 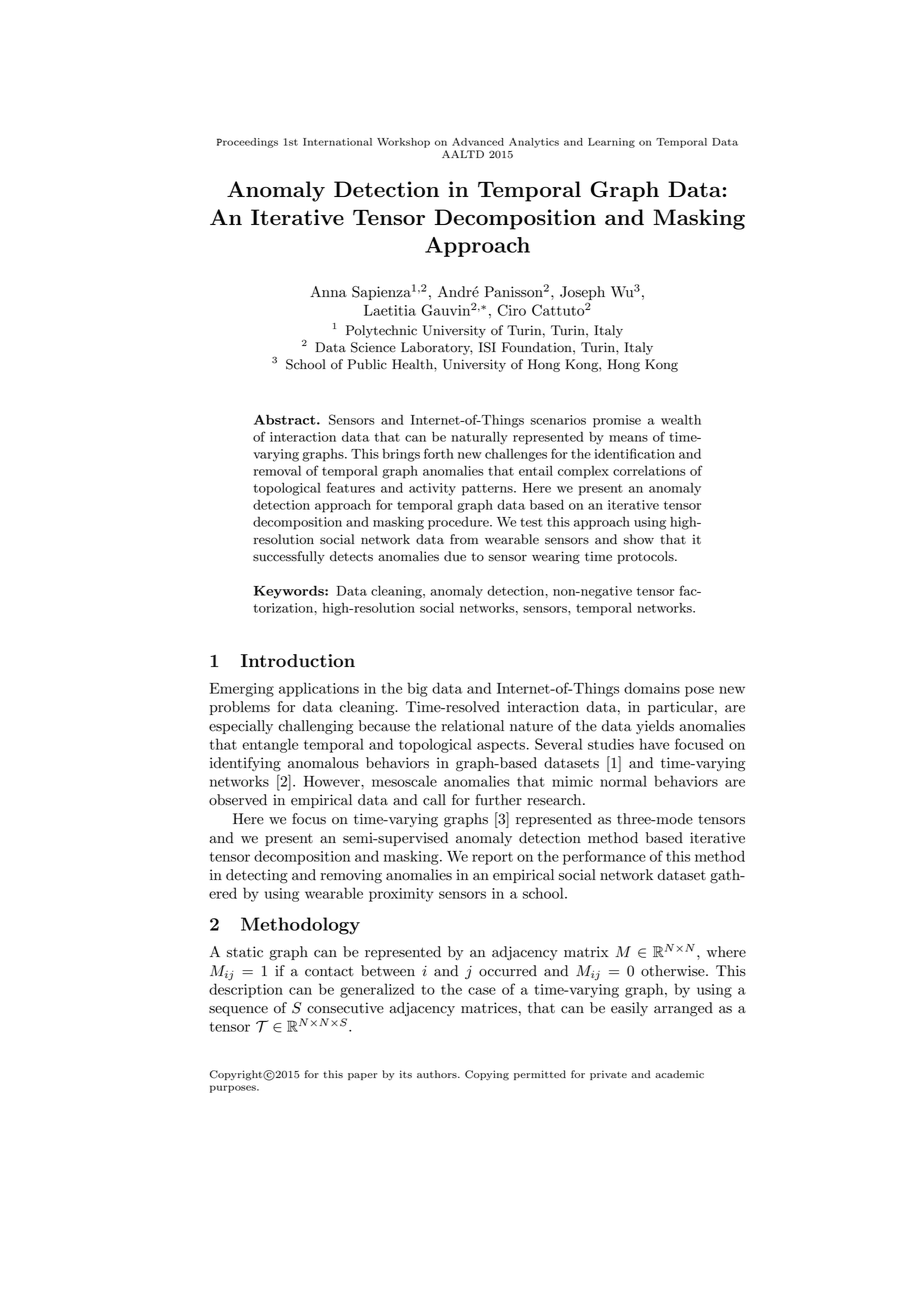 What do you see at coordinates (455, 556) in the image?
I see `due` at bounding box center [455, 556].
